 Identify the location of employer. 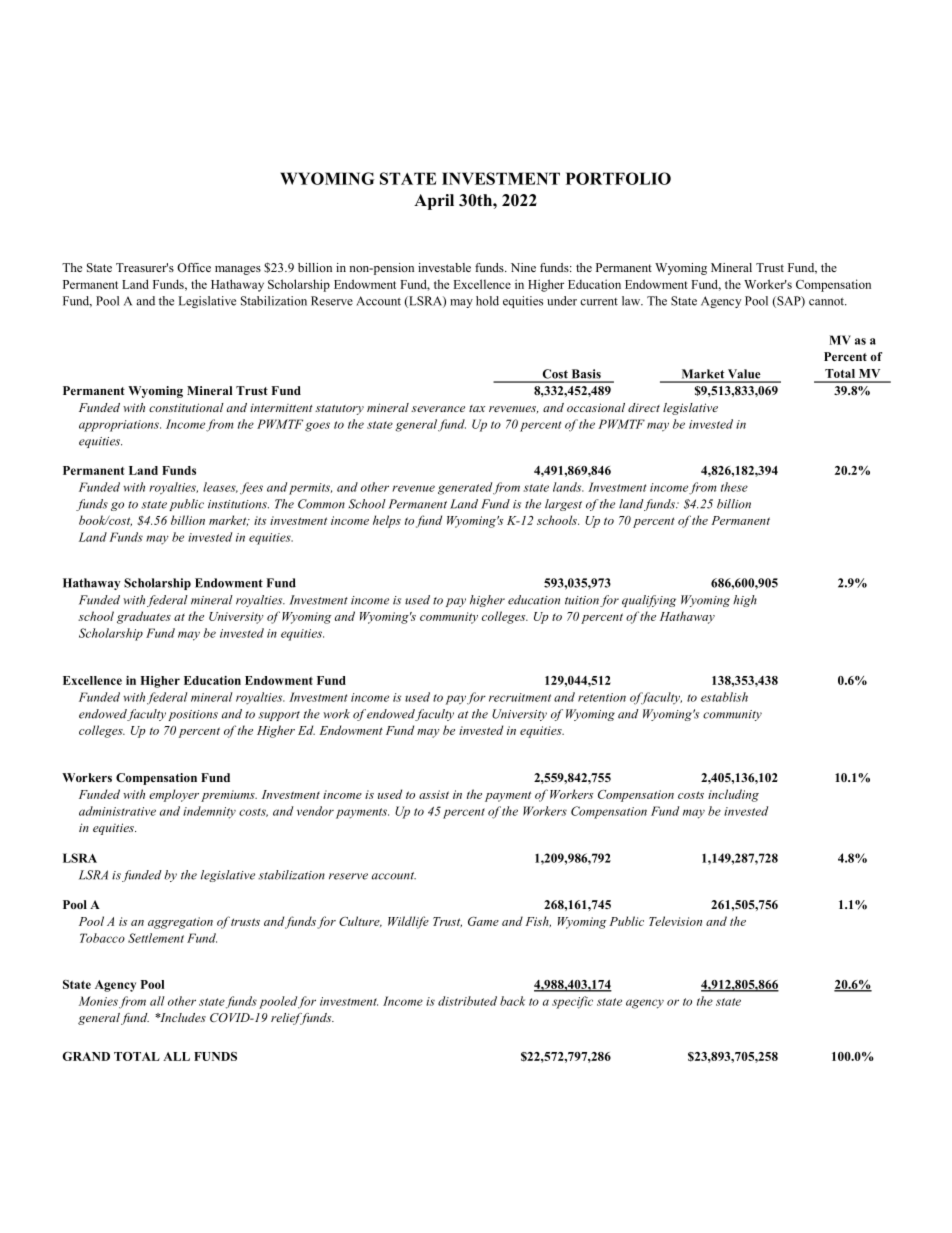
(174, 795).
